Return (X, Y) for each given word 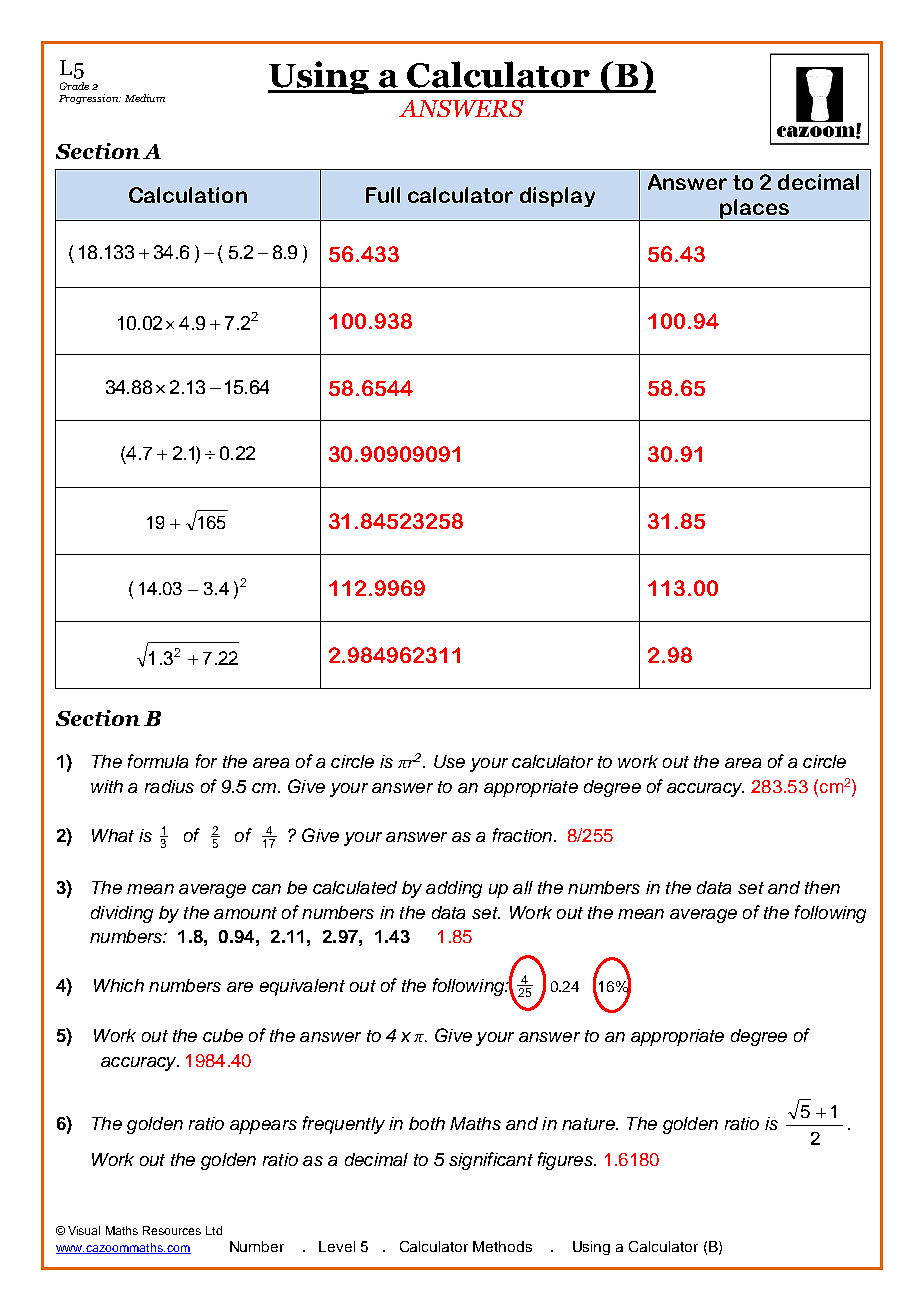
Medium (145, 98)
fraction (524, 835)
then (822, 887)
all (523, 887)
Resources (172, 1230)
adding (454, 889)
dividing (122, 914)
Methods (502, 1246)
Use (449, 761)
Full (383, 195)
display (557, 197)
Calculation (188, 195)
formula (158, 761)
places (754, 210)
